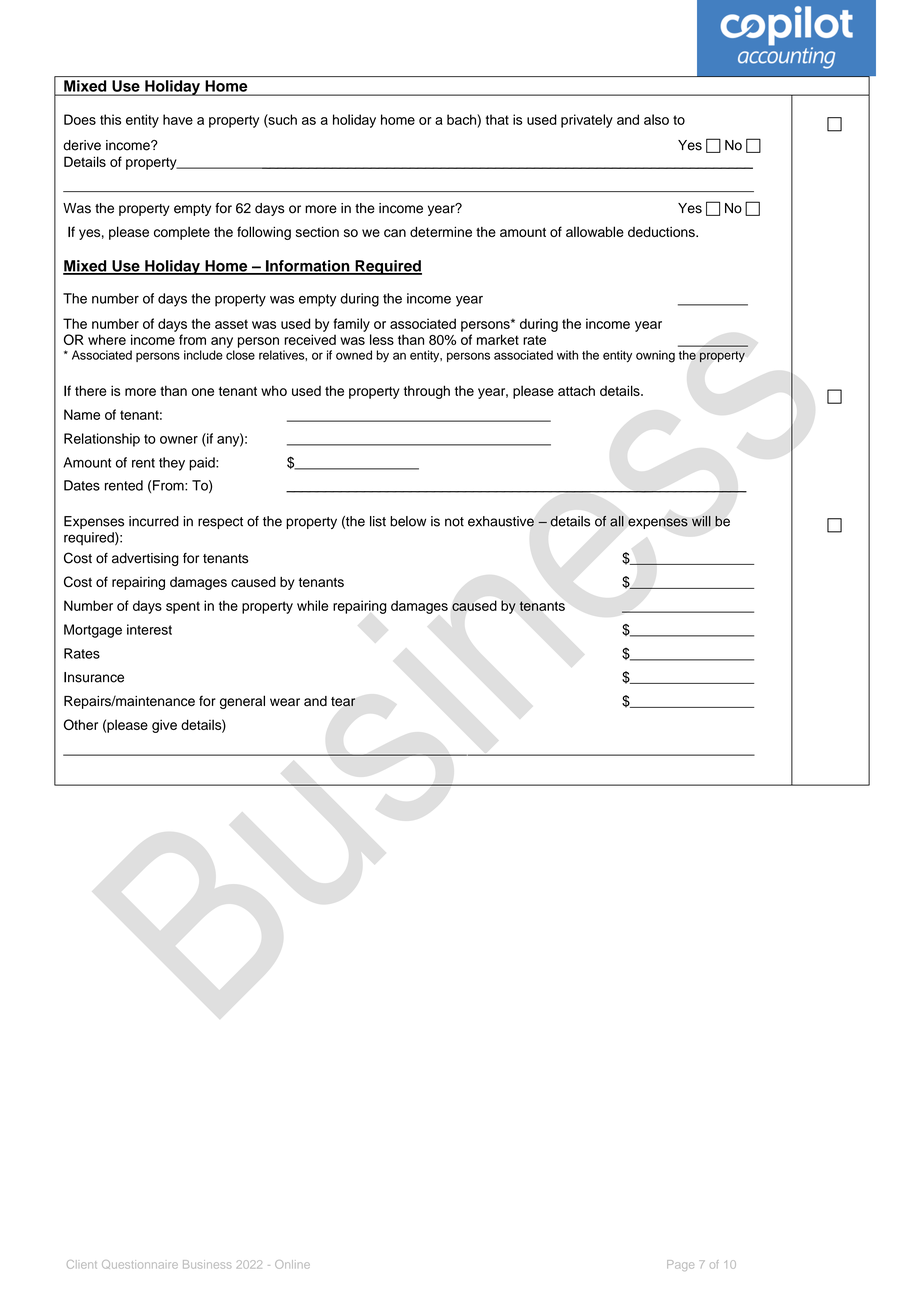  What do you see at coordinates (178, 119) in the screenshot?
I see `have` at bounding box center [178, 119].
